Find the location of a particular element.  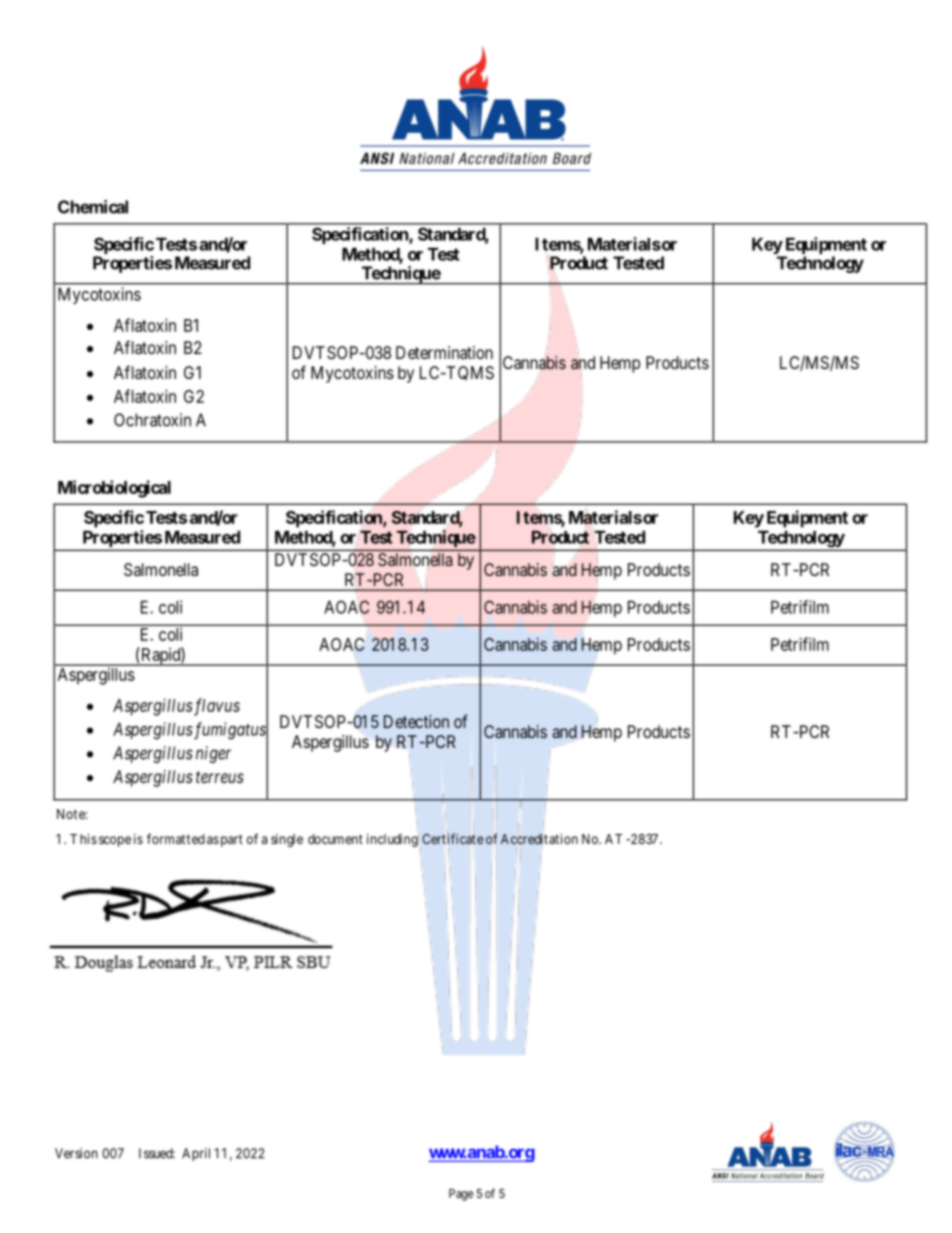

Certificate is located at coordinates (452, 838).
